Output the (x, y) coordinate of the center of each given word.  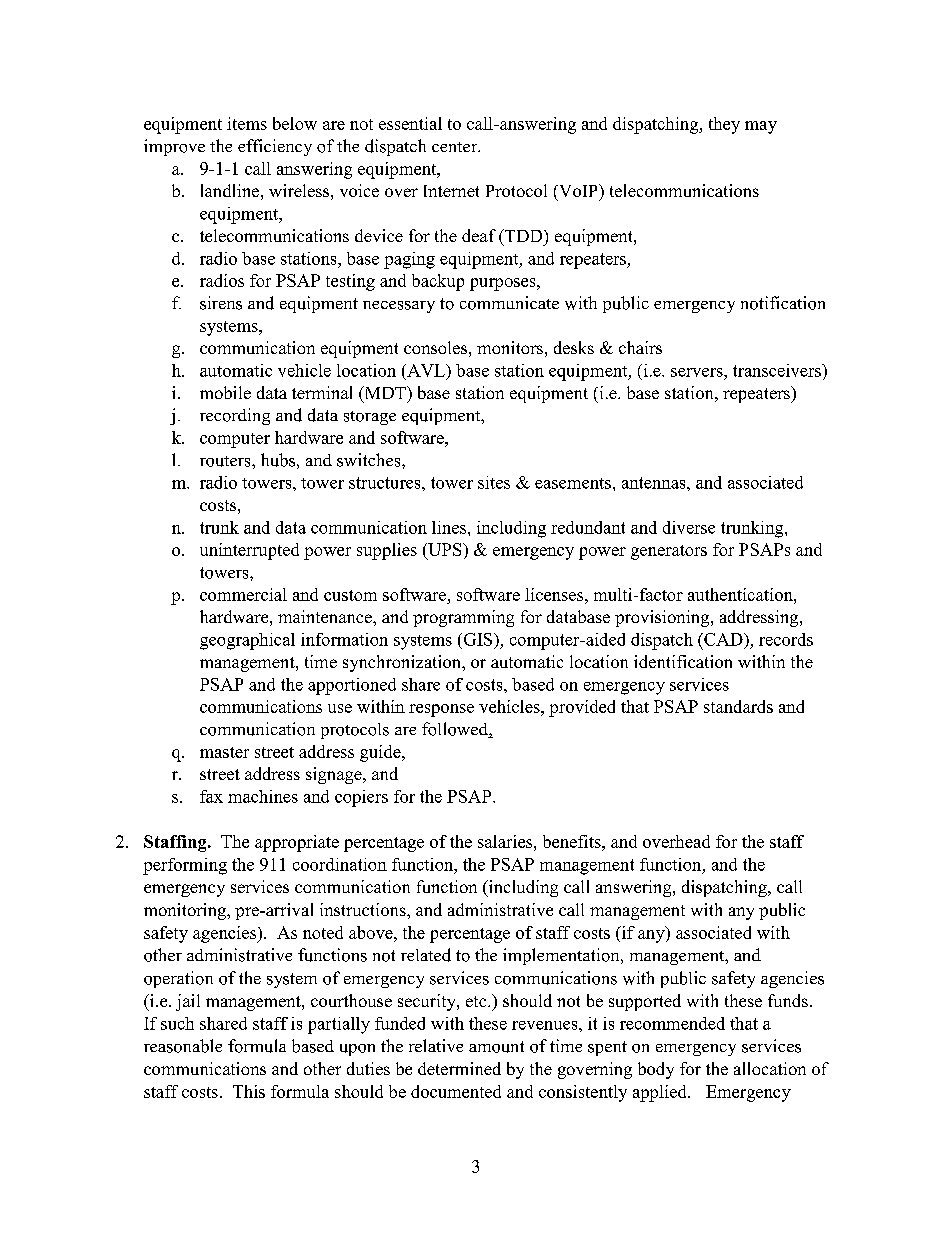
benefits (573, 841)
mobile (225, 392)
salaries (506, 841)
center (456, 147)
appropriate (297, 843)
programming (463, 618)
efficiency (275, 147)
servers (698, 372)
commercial (243, 594)
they (724, 125)
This (249, 1091)
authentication (741, 594)
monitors (510, 347)
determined (459, 1068)
